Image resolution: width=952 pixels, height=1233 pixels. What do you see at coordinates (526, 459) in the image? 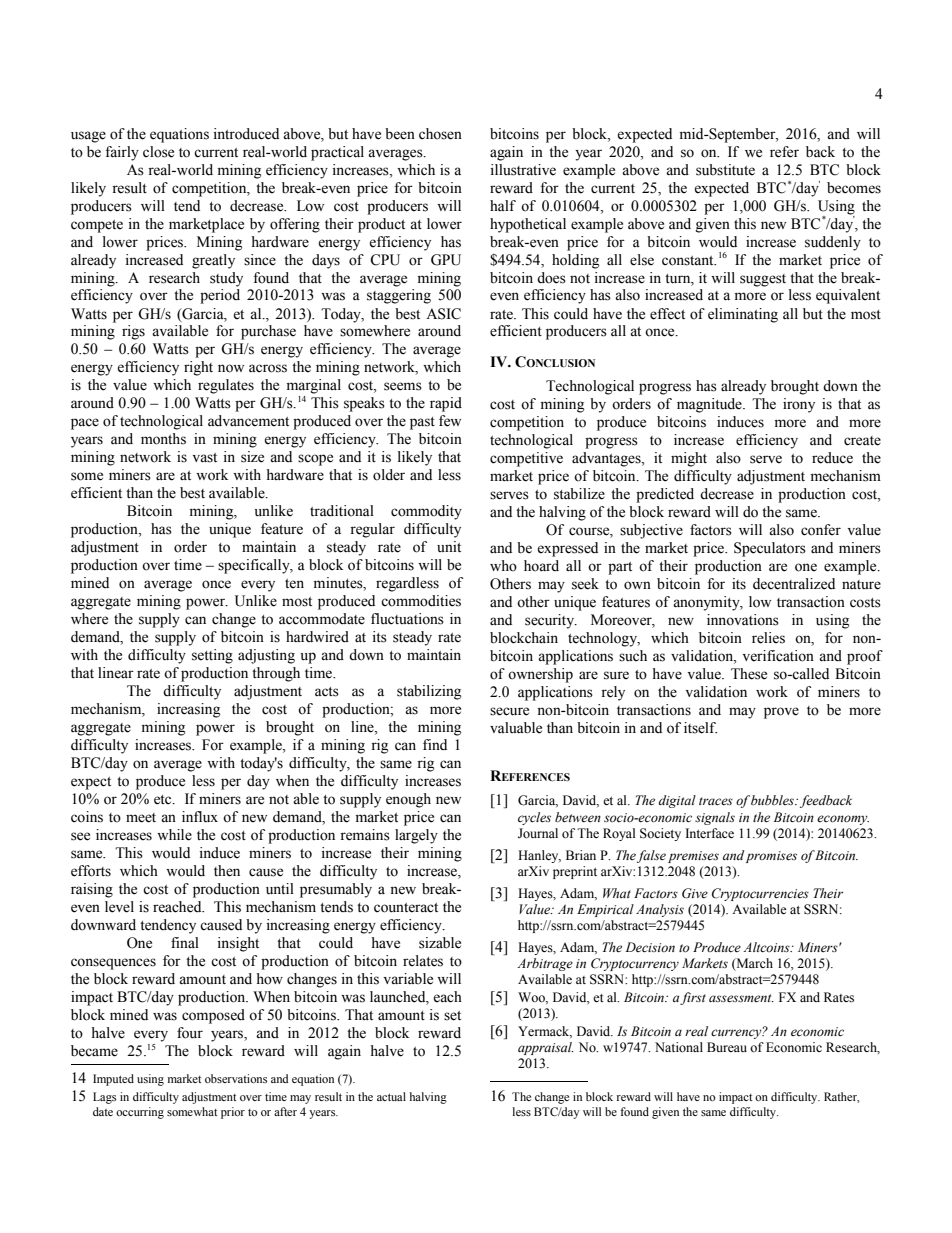
I see `competitive` at bounding box center [526, 459].
